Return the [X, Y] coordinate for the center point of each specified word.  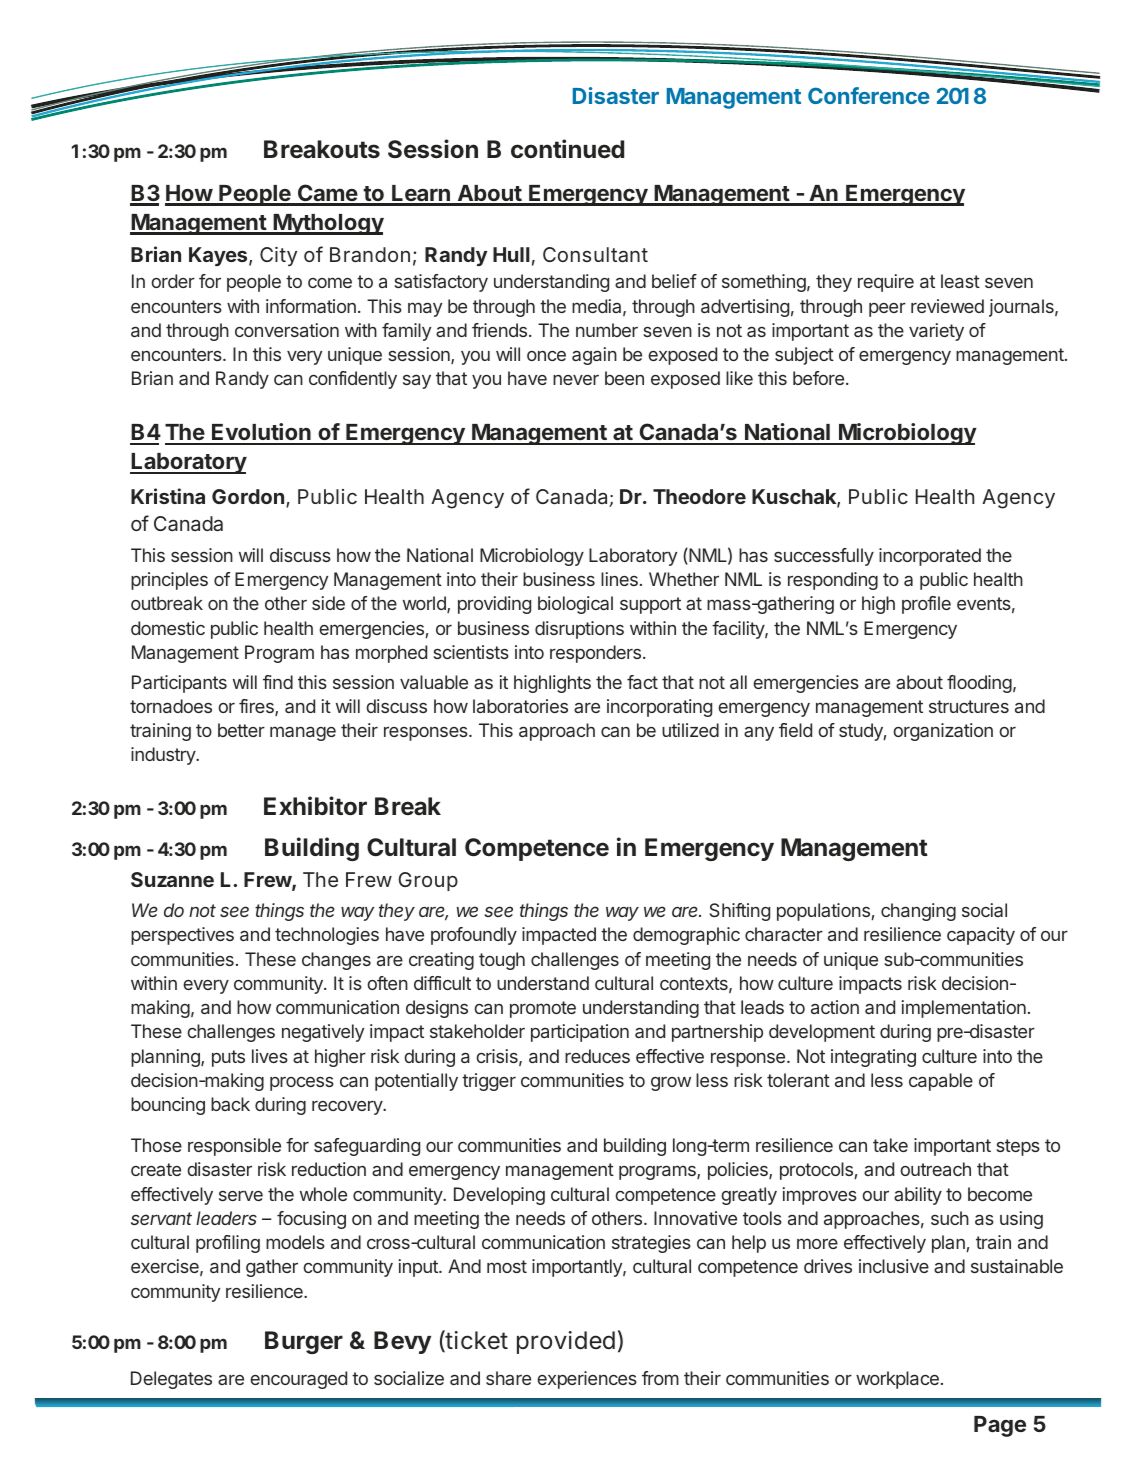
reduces [597, 1056]
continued [567, 149]
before [818, 378]
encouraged [298, 1380]
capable [941, 1082]
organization [943, 732]
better [241, 730]
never [576, 380]
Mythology [327, 224]
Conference [869, 95]
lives [270, 1056]
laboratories [520, 706]
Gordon [248, 496]
